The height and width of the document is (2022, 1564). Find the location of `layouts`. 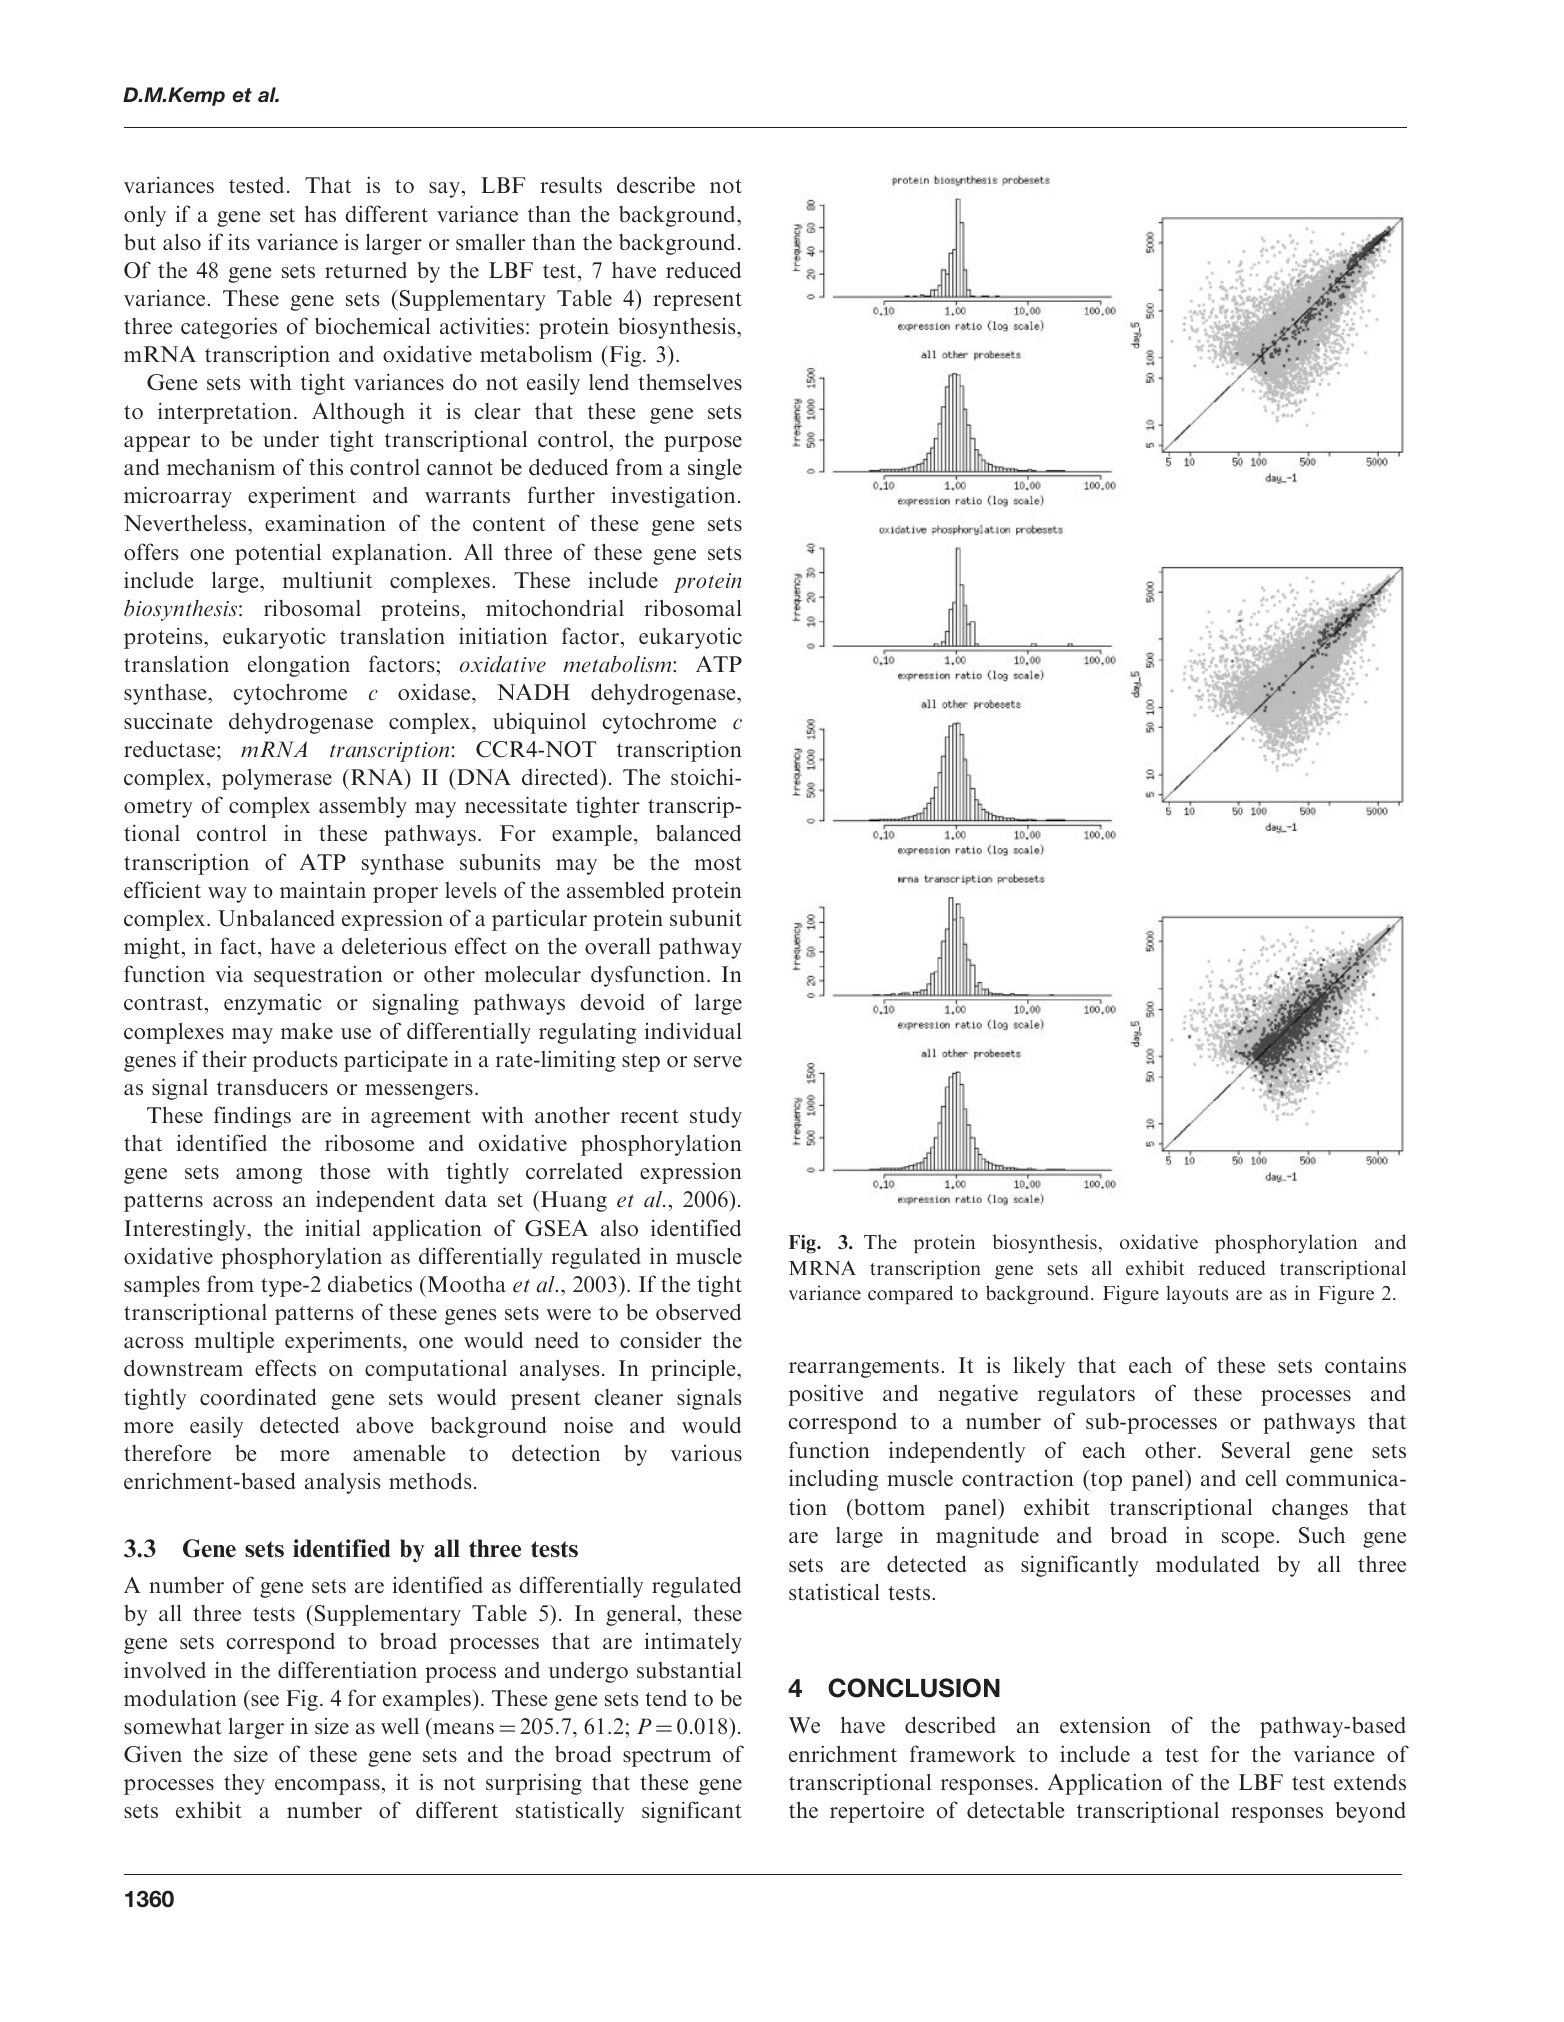

layouts is located at coordinates (1197, 1294).
